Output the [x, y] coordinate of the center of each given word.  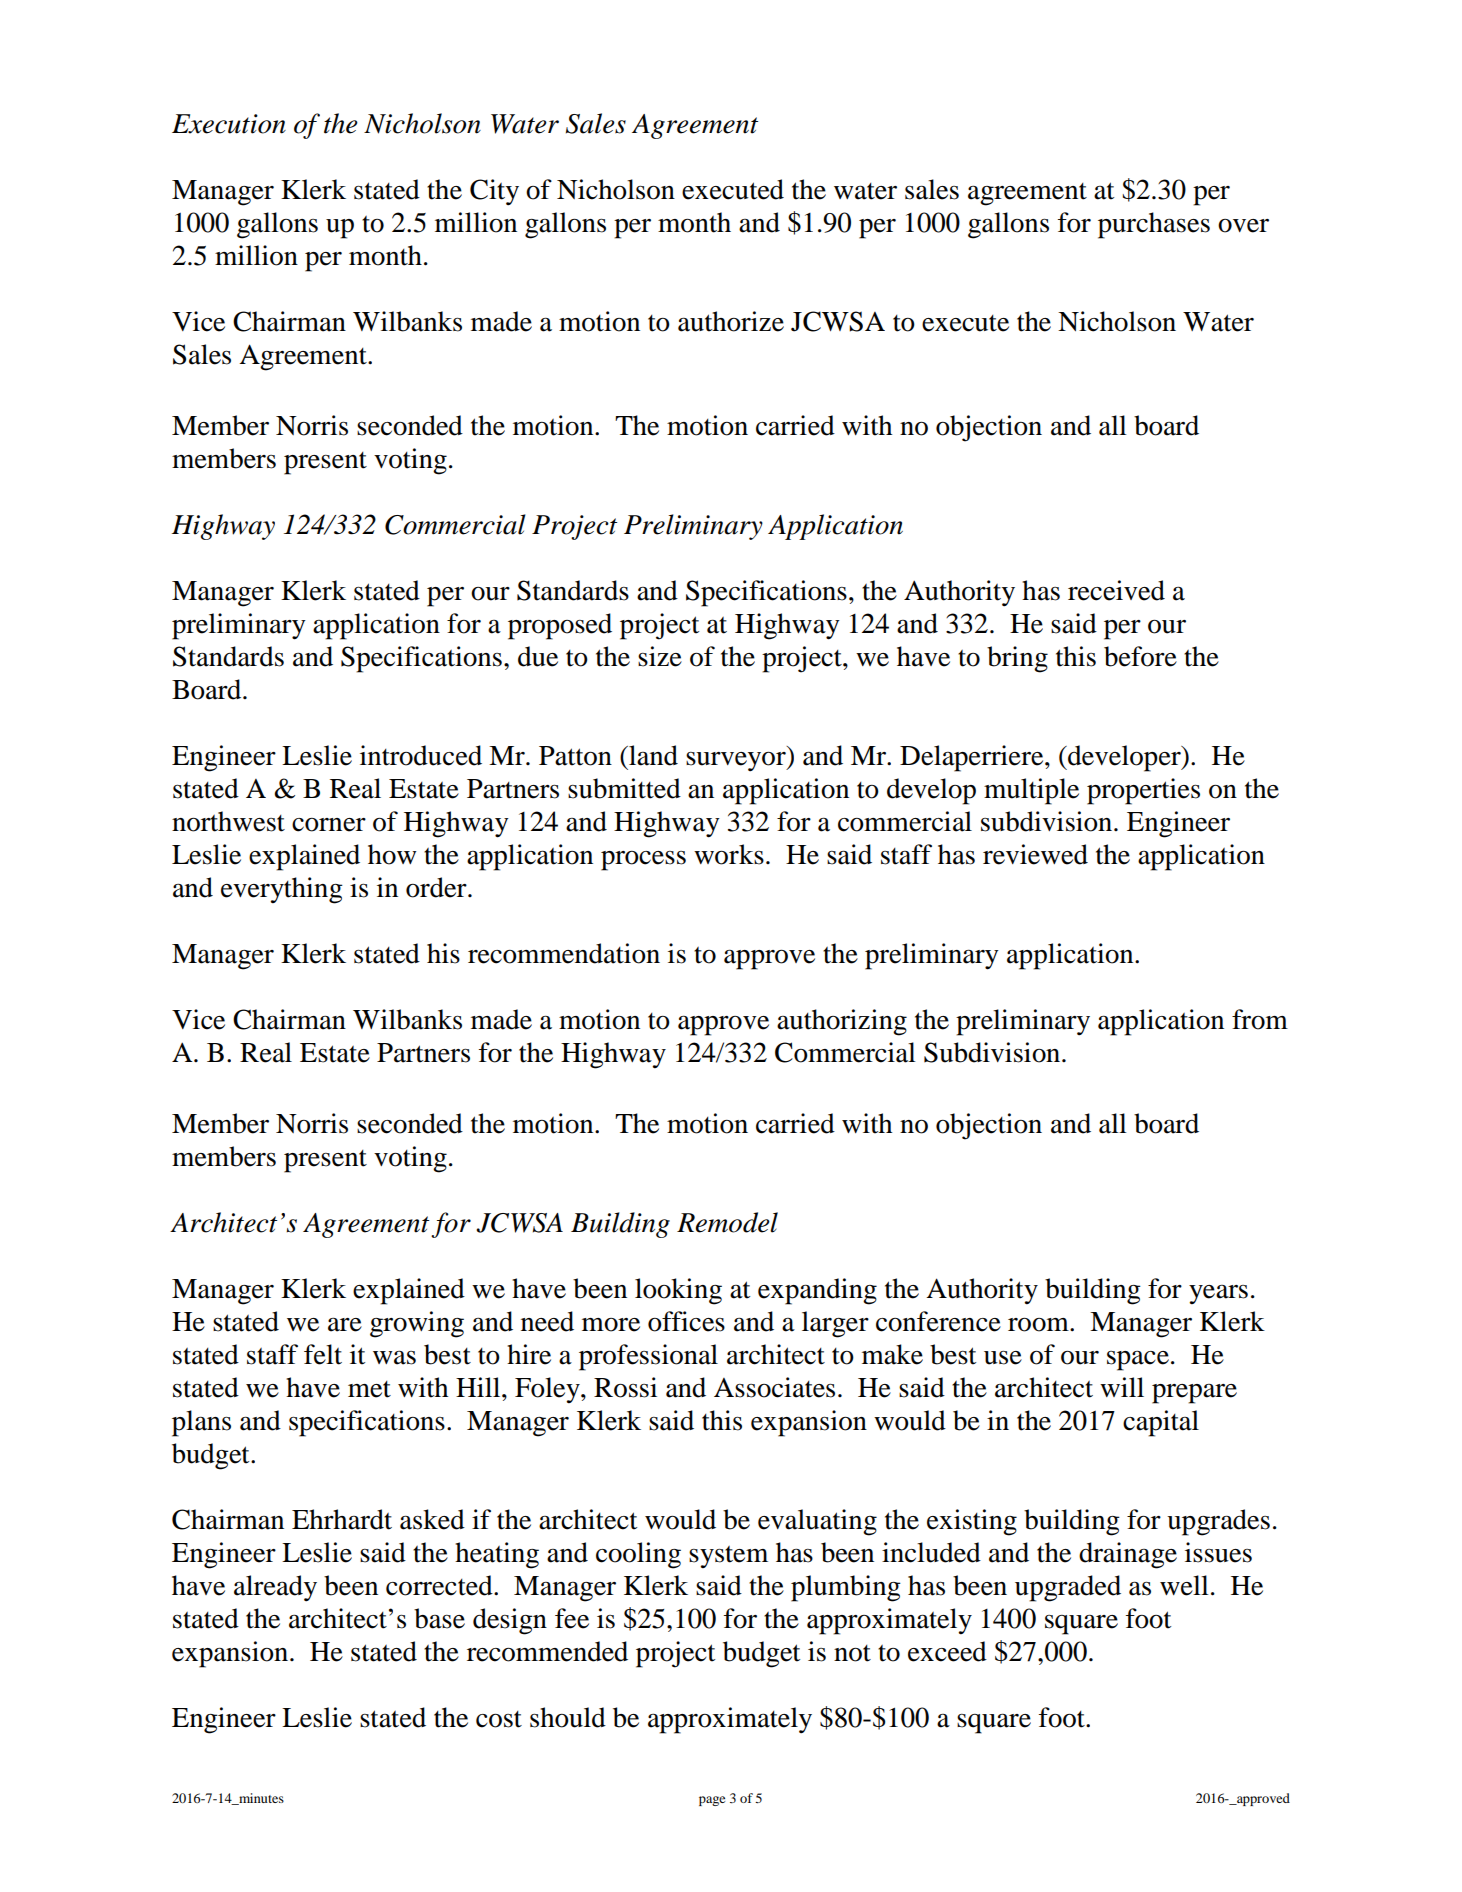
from [1260, 1019]
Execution [229, 124]
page [712, 1801]
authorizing [842, 1022]
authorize [731, 321]
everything [282, 890]
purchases [1154, 225]
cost [499, 1719]
